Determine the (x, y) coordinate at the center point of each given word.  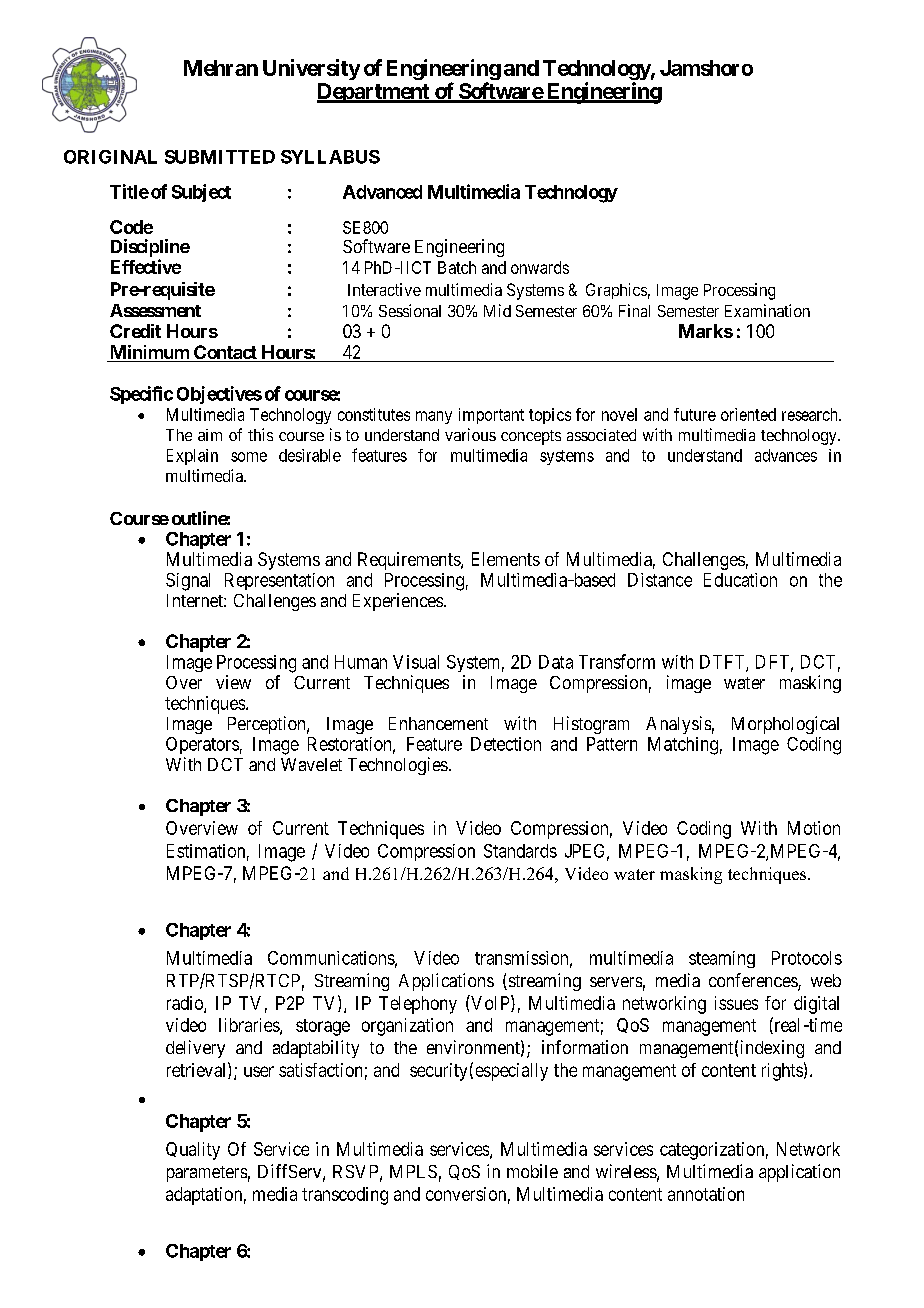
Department (374, 93)
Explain (192, 457)
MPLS (413, 1171)
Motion (814, 828)
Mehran (221, 68)
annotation (706, 1194)
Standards (520, 851)
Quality (193, 1151)
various (470, 434)
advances (786, 455)
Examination (767, 310)
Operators (202, 745)
